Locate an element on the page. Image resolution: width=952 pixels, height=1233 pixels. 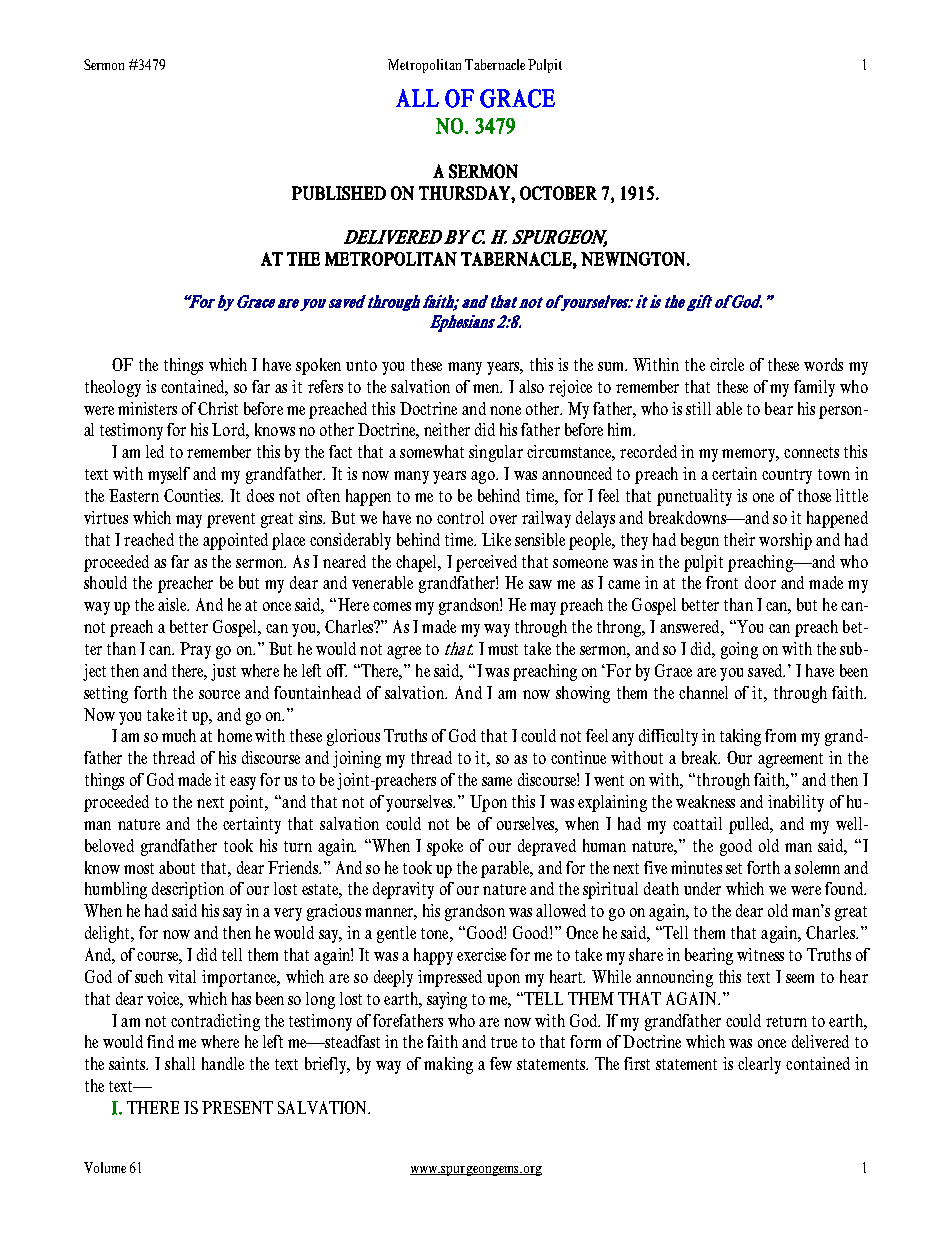
PUBLISHED is located at coordinates (339, 193).
